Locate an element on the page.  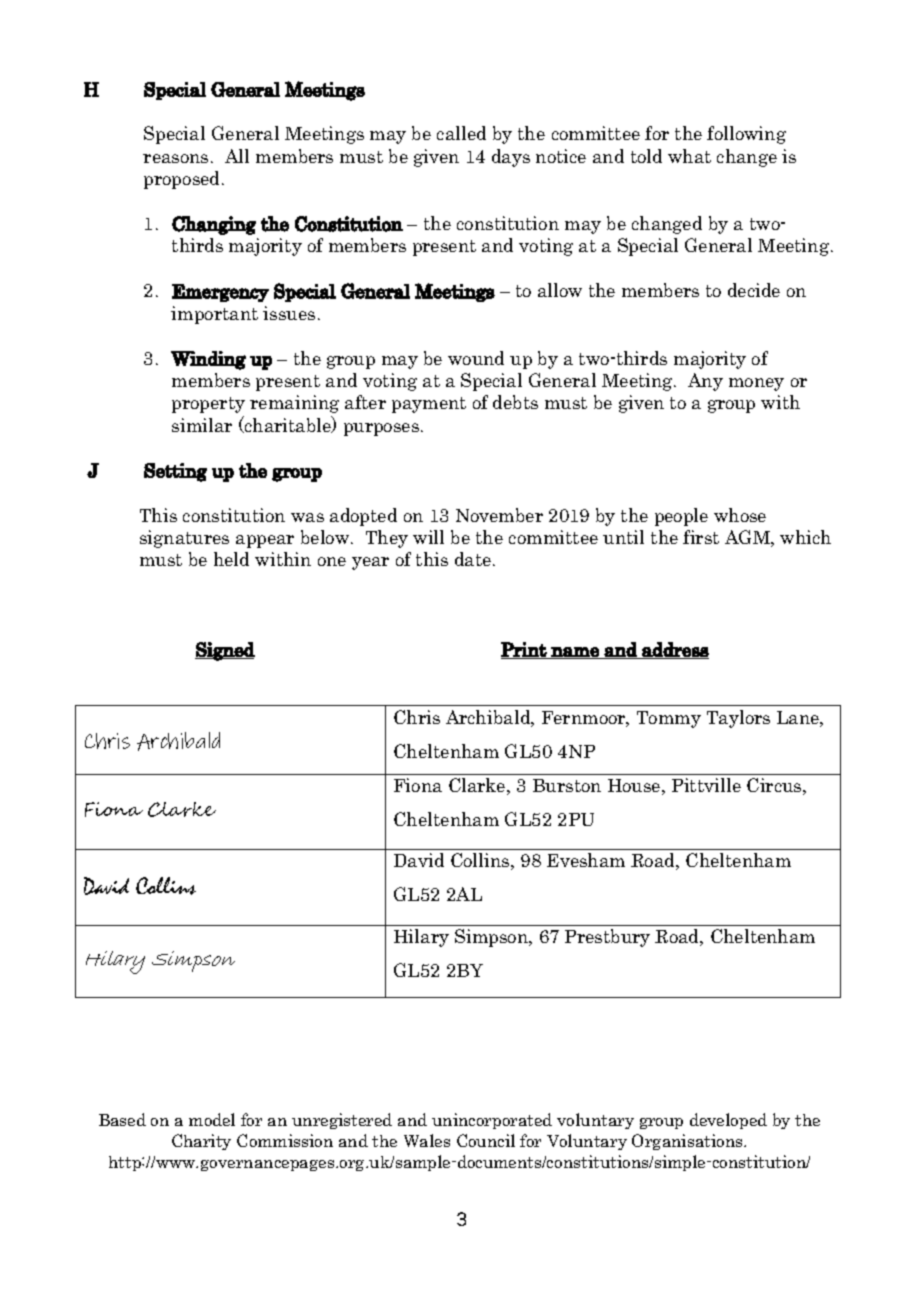
unincorporated is located at coordinates (492, 1121).
